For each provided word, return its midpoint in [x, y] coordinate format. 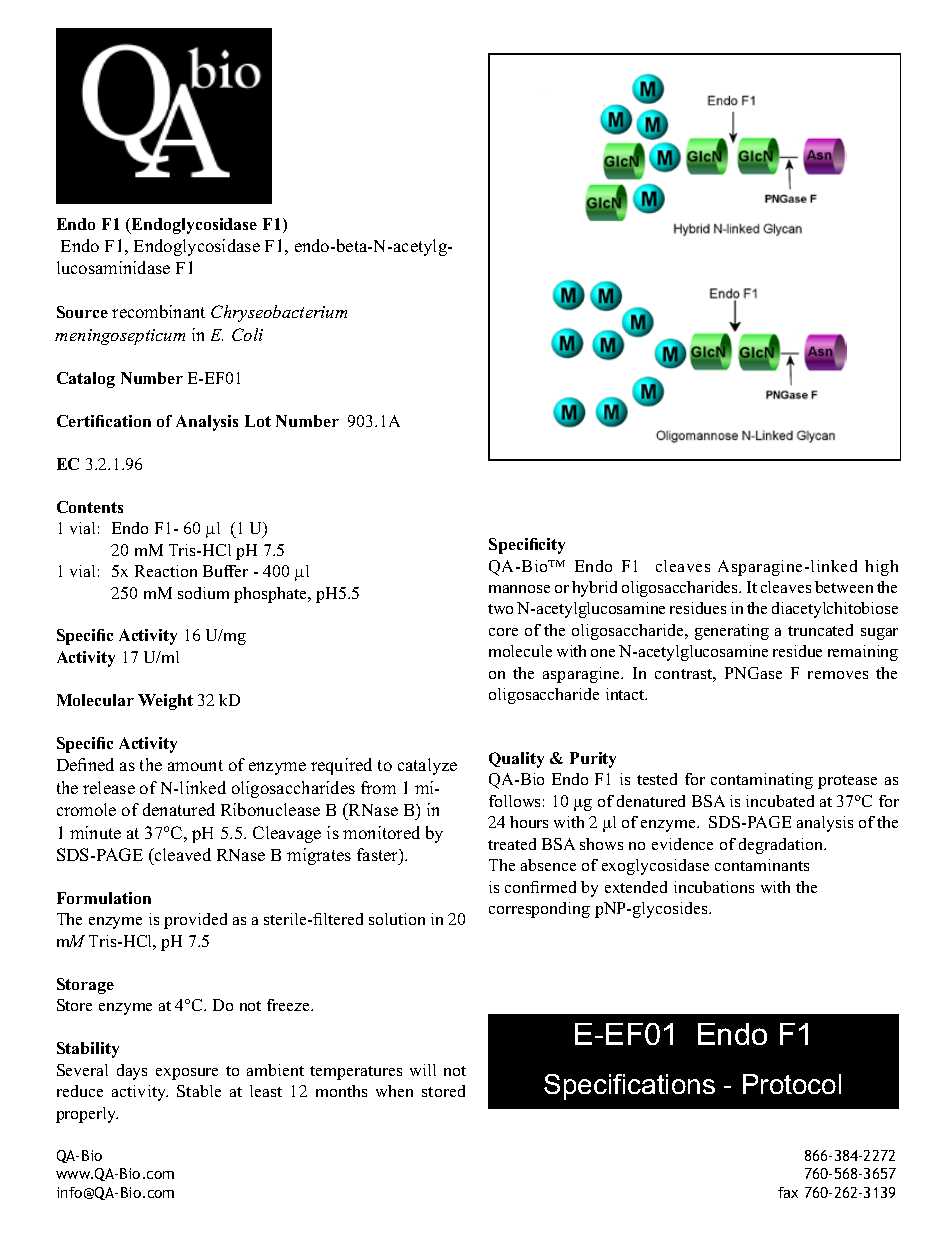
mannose [519, 589]
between [844, 587]
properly [87, 1115]
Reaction [166, 571]
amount [195, 765]
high [881, 568]
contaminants [762, 865]
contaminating [762, 781]
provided [195, 921]
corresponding [539, 910]
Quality [516, 760]
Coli [247, 334]
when [394, 1091]
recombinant [158, 311]
